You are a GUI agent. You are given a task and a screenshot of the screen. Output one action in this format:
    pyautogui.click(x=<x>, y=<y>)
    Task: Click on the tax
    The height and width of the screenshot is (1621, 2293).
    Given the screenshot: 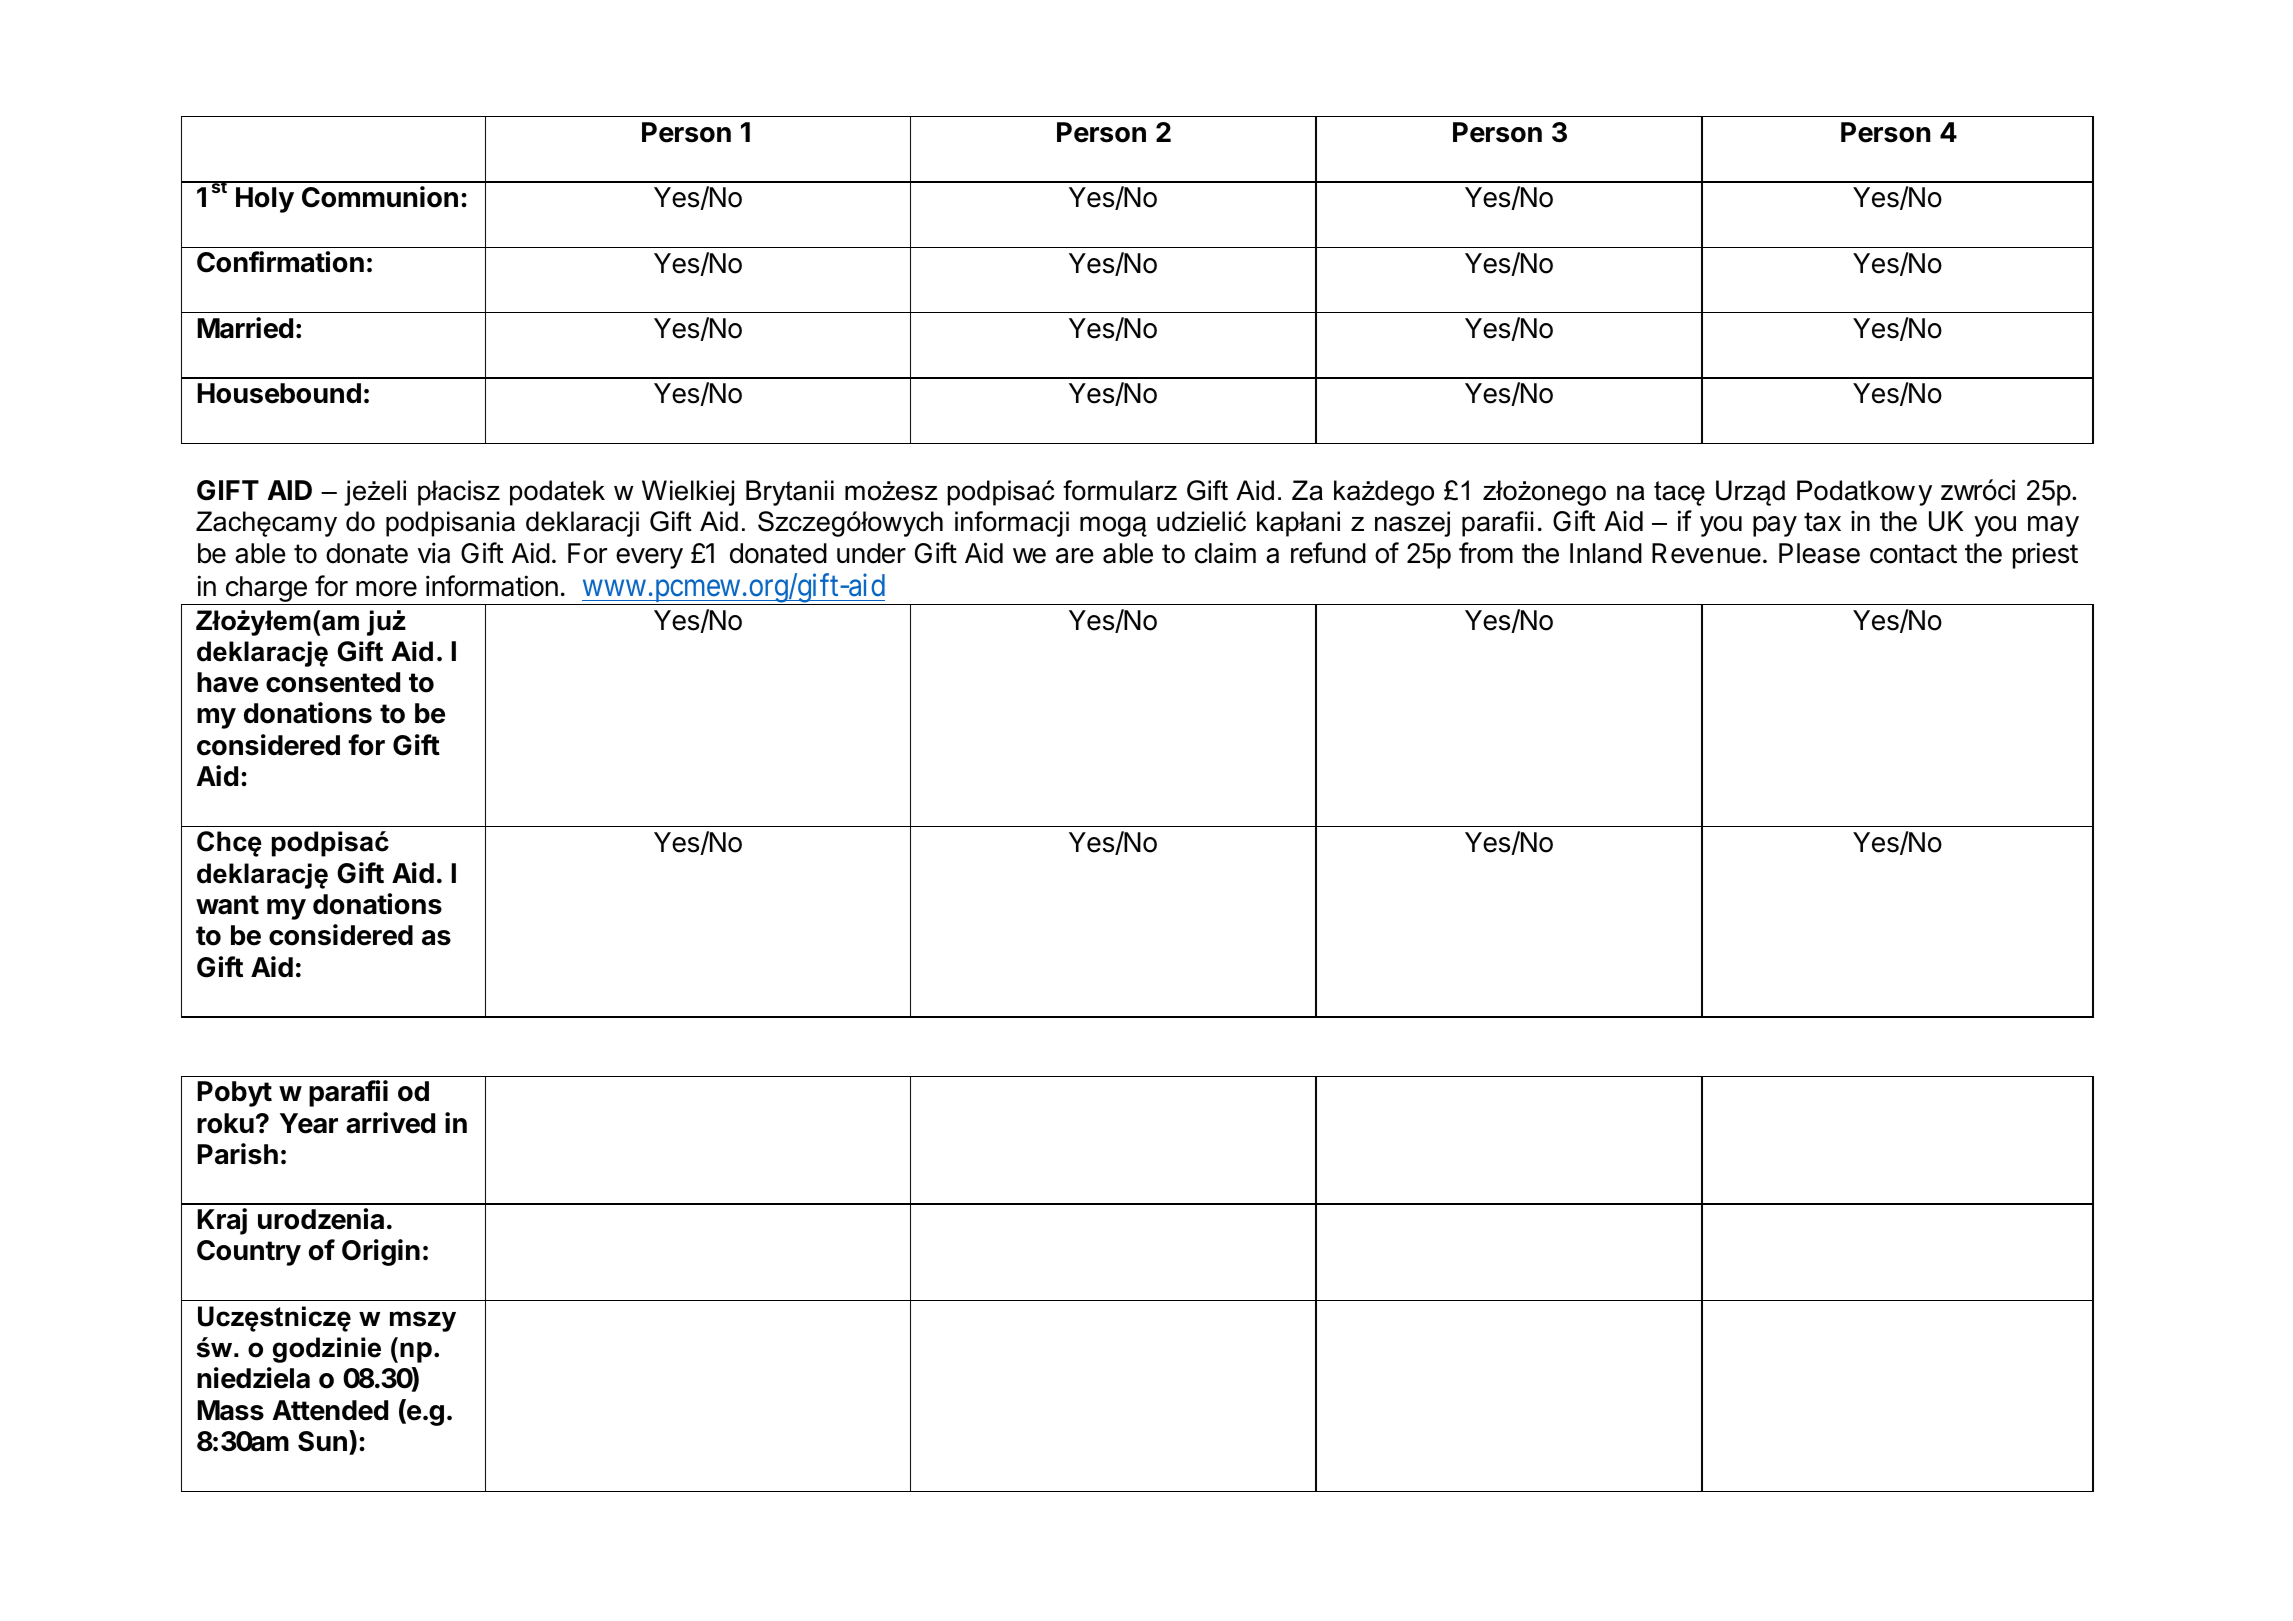 What is the action you would take?
    pyautogui.click(x=1822, y=522)
